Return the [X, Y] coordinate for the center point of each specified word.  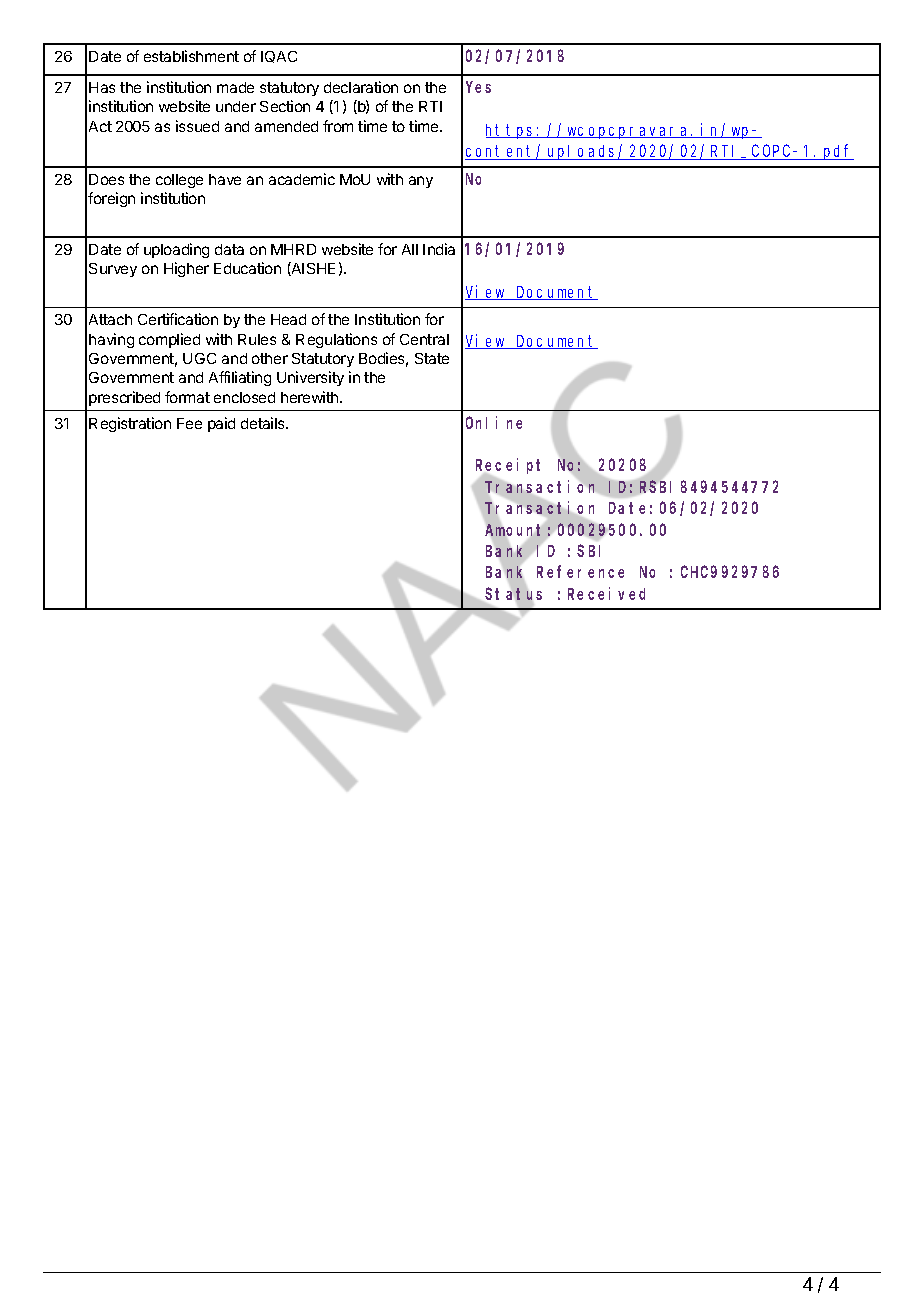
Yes [478, 87]
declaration [361, 87]
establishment [191, 56]
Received [606, 593]
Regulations [336, 340]
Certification [178, 319]
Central [424, 339]
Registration [130, 424]
